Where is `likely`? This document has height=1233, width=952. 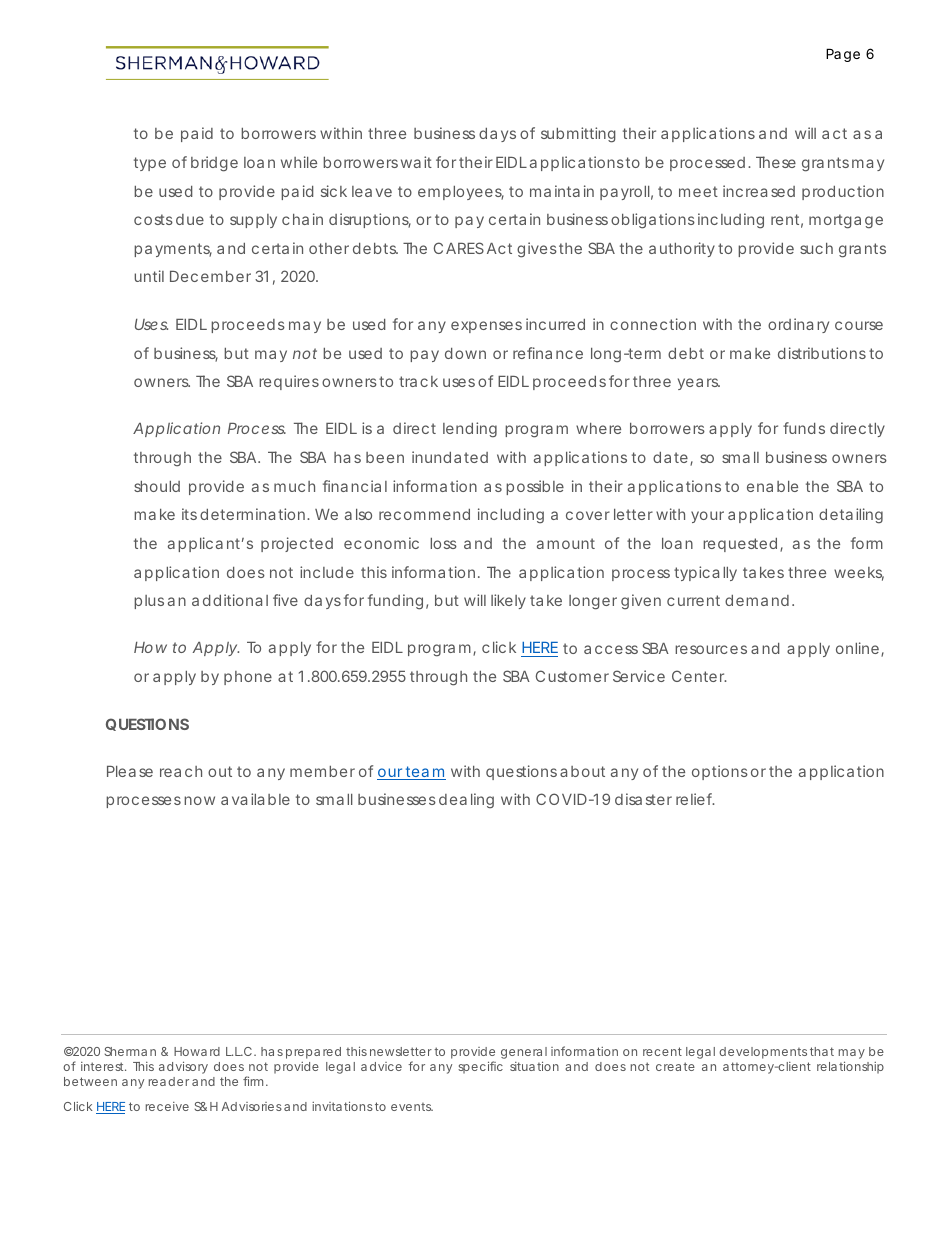 likely is located at coordinates (508, 601).
